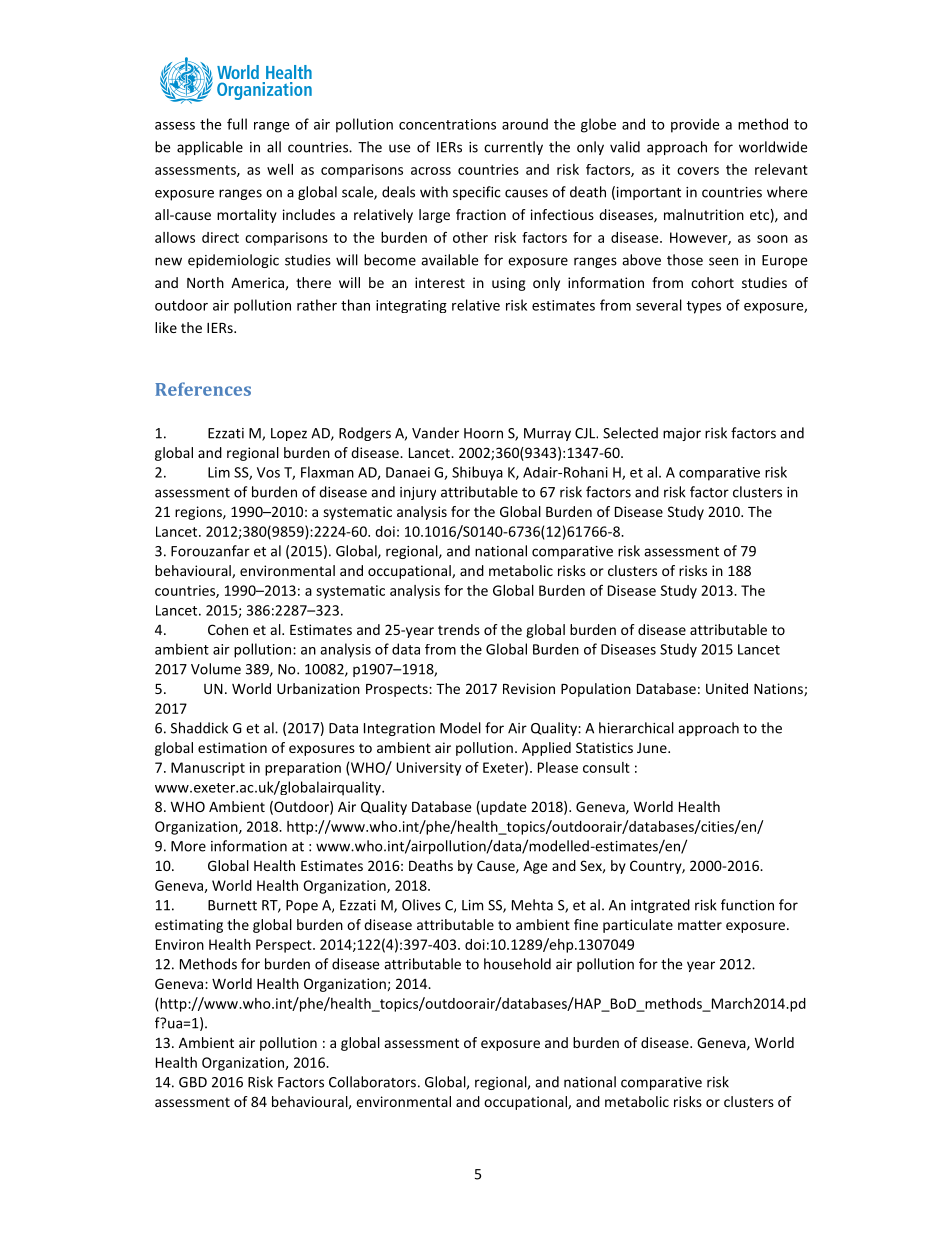 The height and width of the screenshot is (1233, 952). What do you see at coordinates (517, 964) in the screenshot?
I see `household` at bounding box center [517, 964].
